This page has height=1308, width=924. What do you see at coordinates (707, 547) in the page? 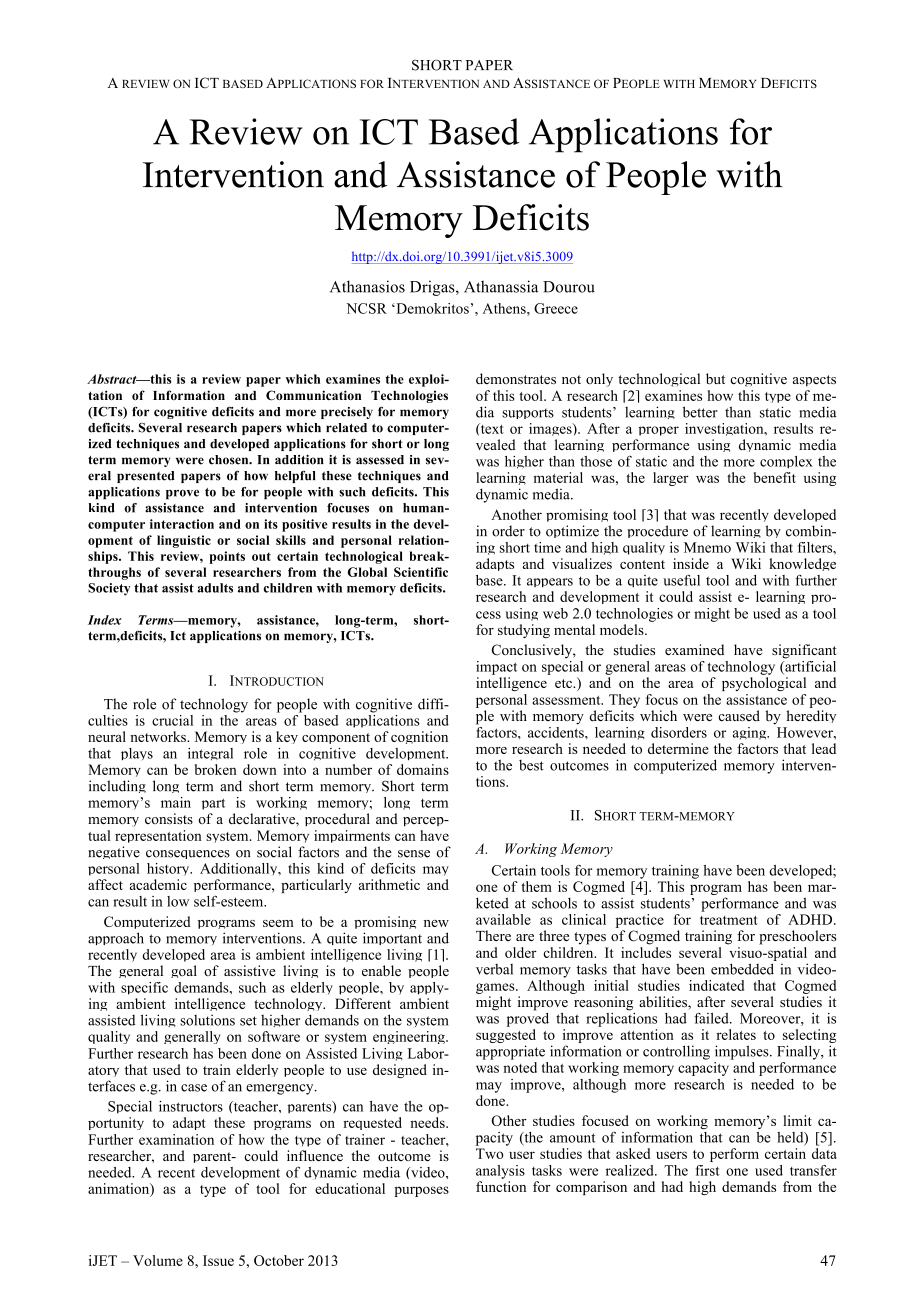
I see `Mnemo` at bounding box center [707, 547].
